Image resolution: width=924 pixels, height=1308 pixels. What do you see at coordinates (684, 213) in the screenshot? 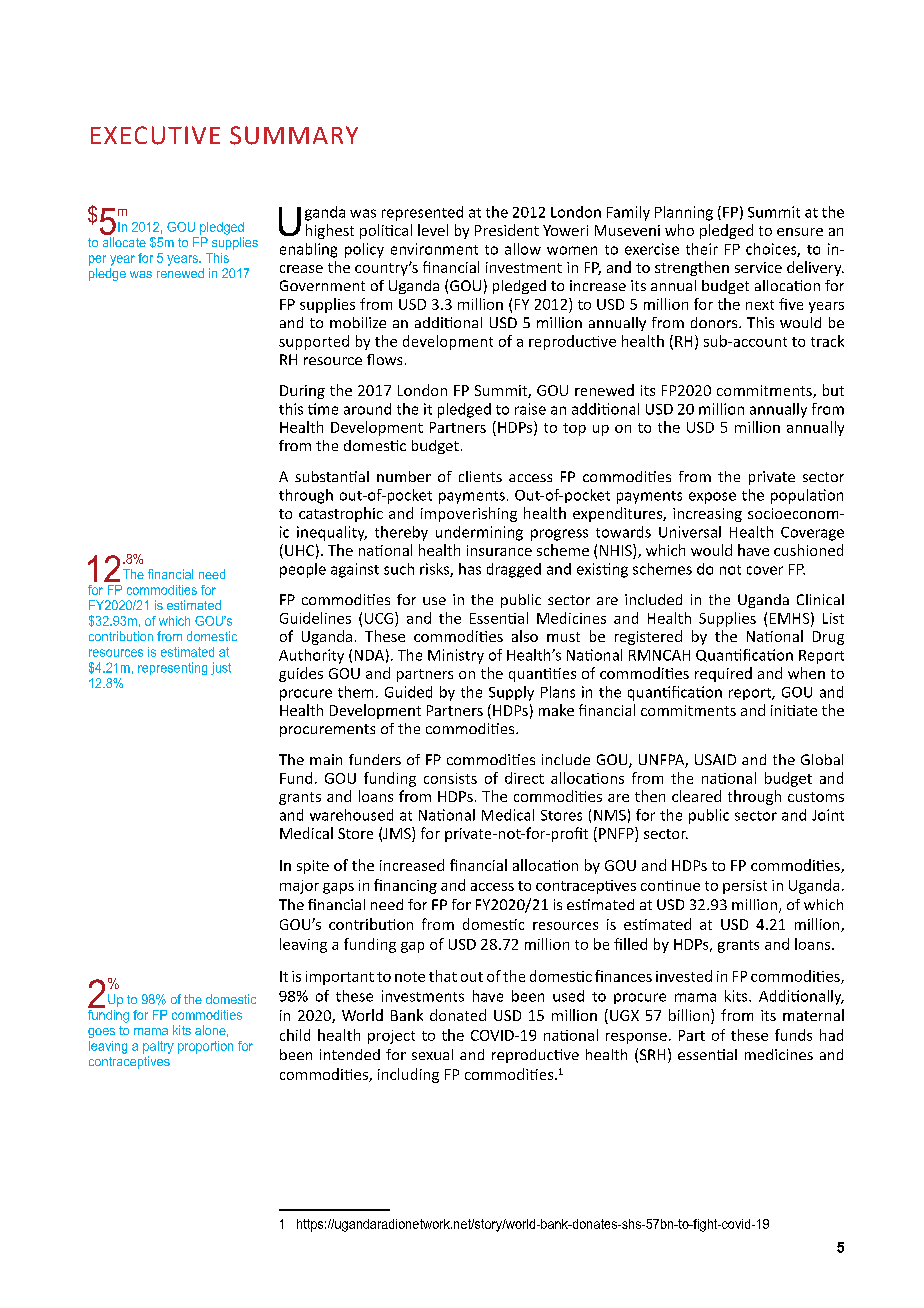
I see `Planning` at bounding box center [684, 213].
